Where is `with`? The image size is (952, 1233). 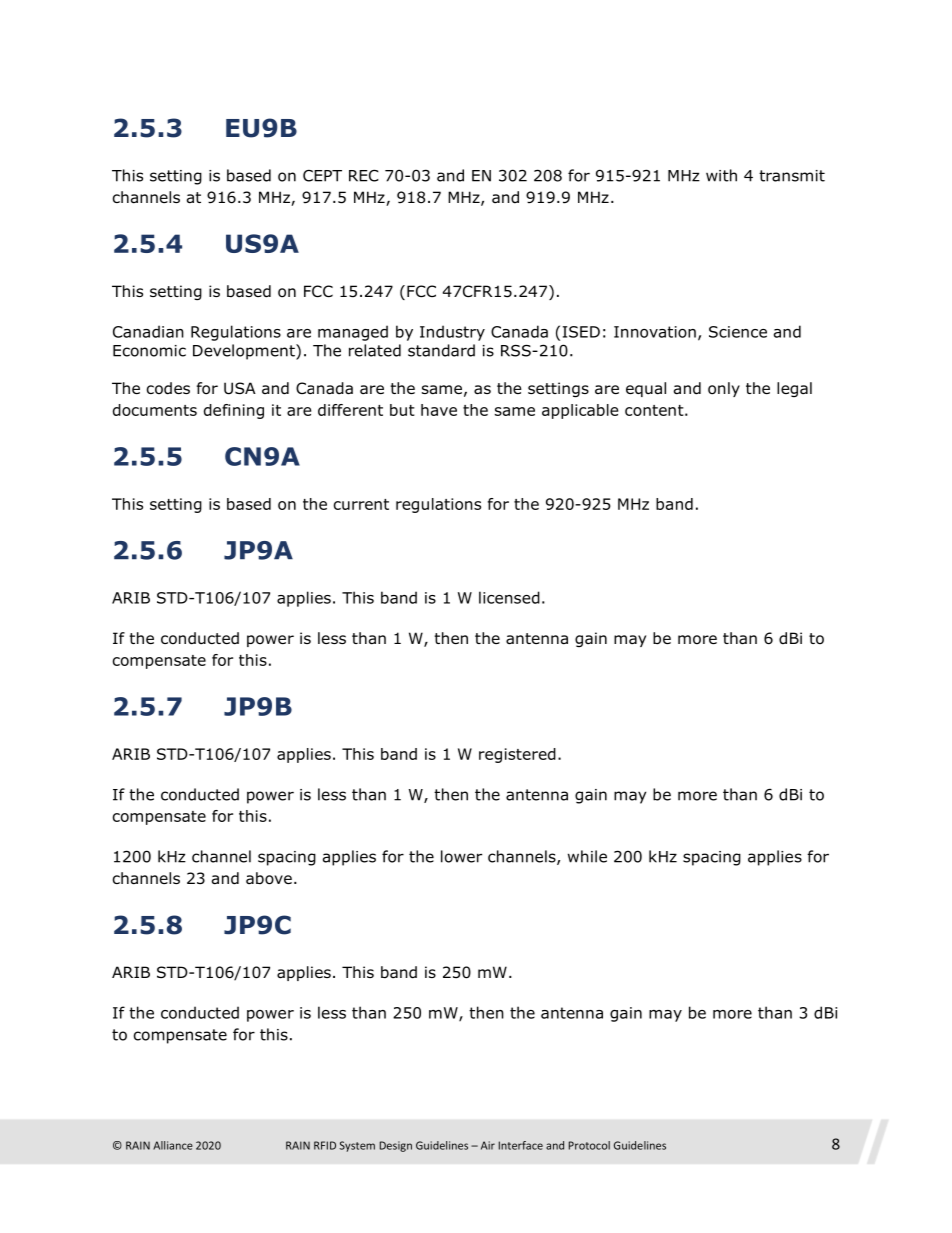
with is located at coordinates (721, 175).
